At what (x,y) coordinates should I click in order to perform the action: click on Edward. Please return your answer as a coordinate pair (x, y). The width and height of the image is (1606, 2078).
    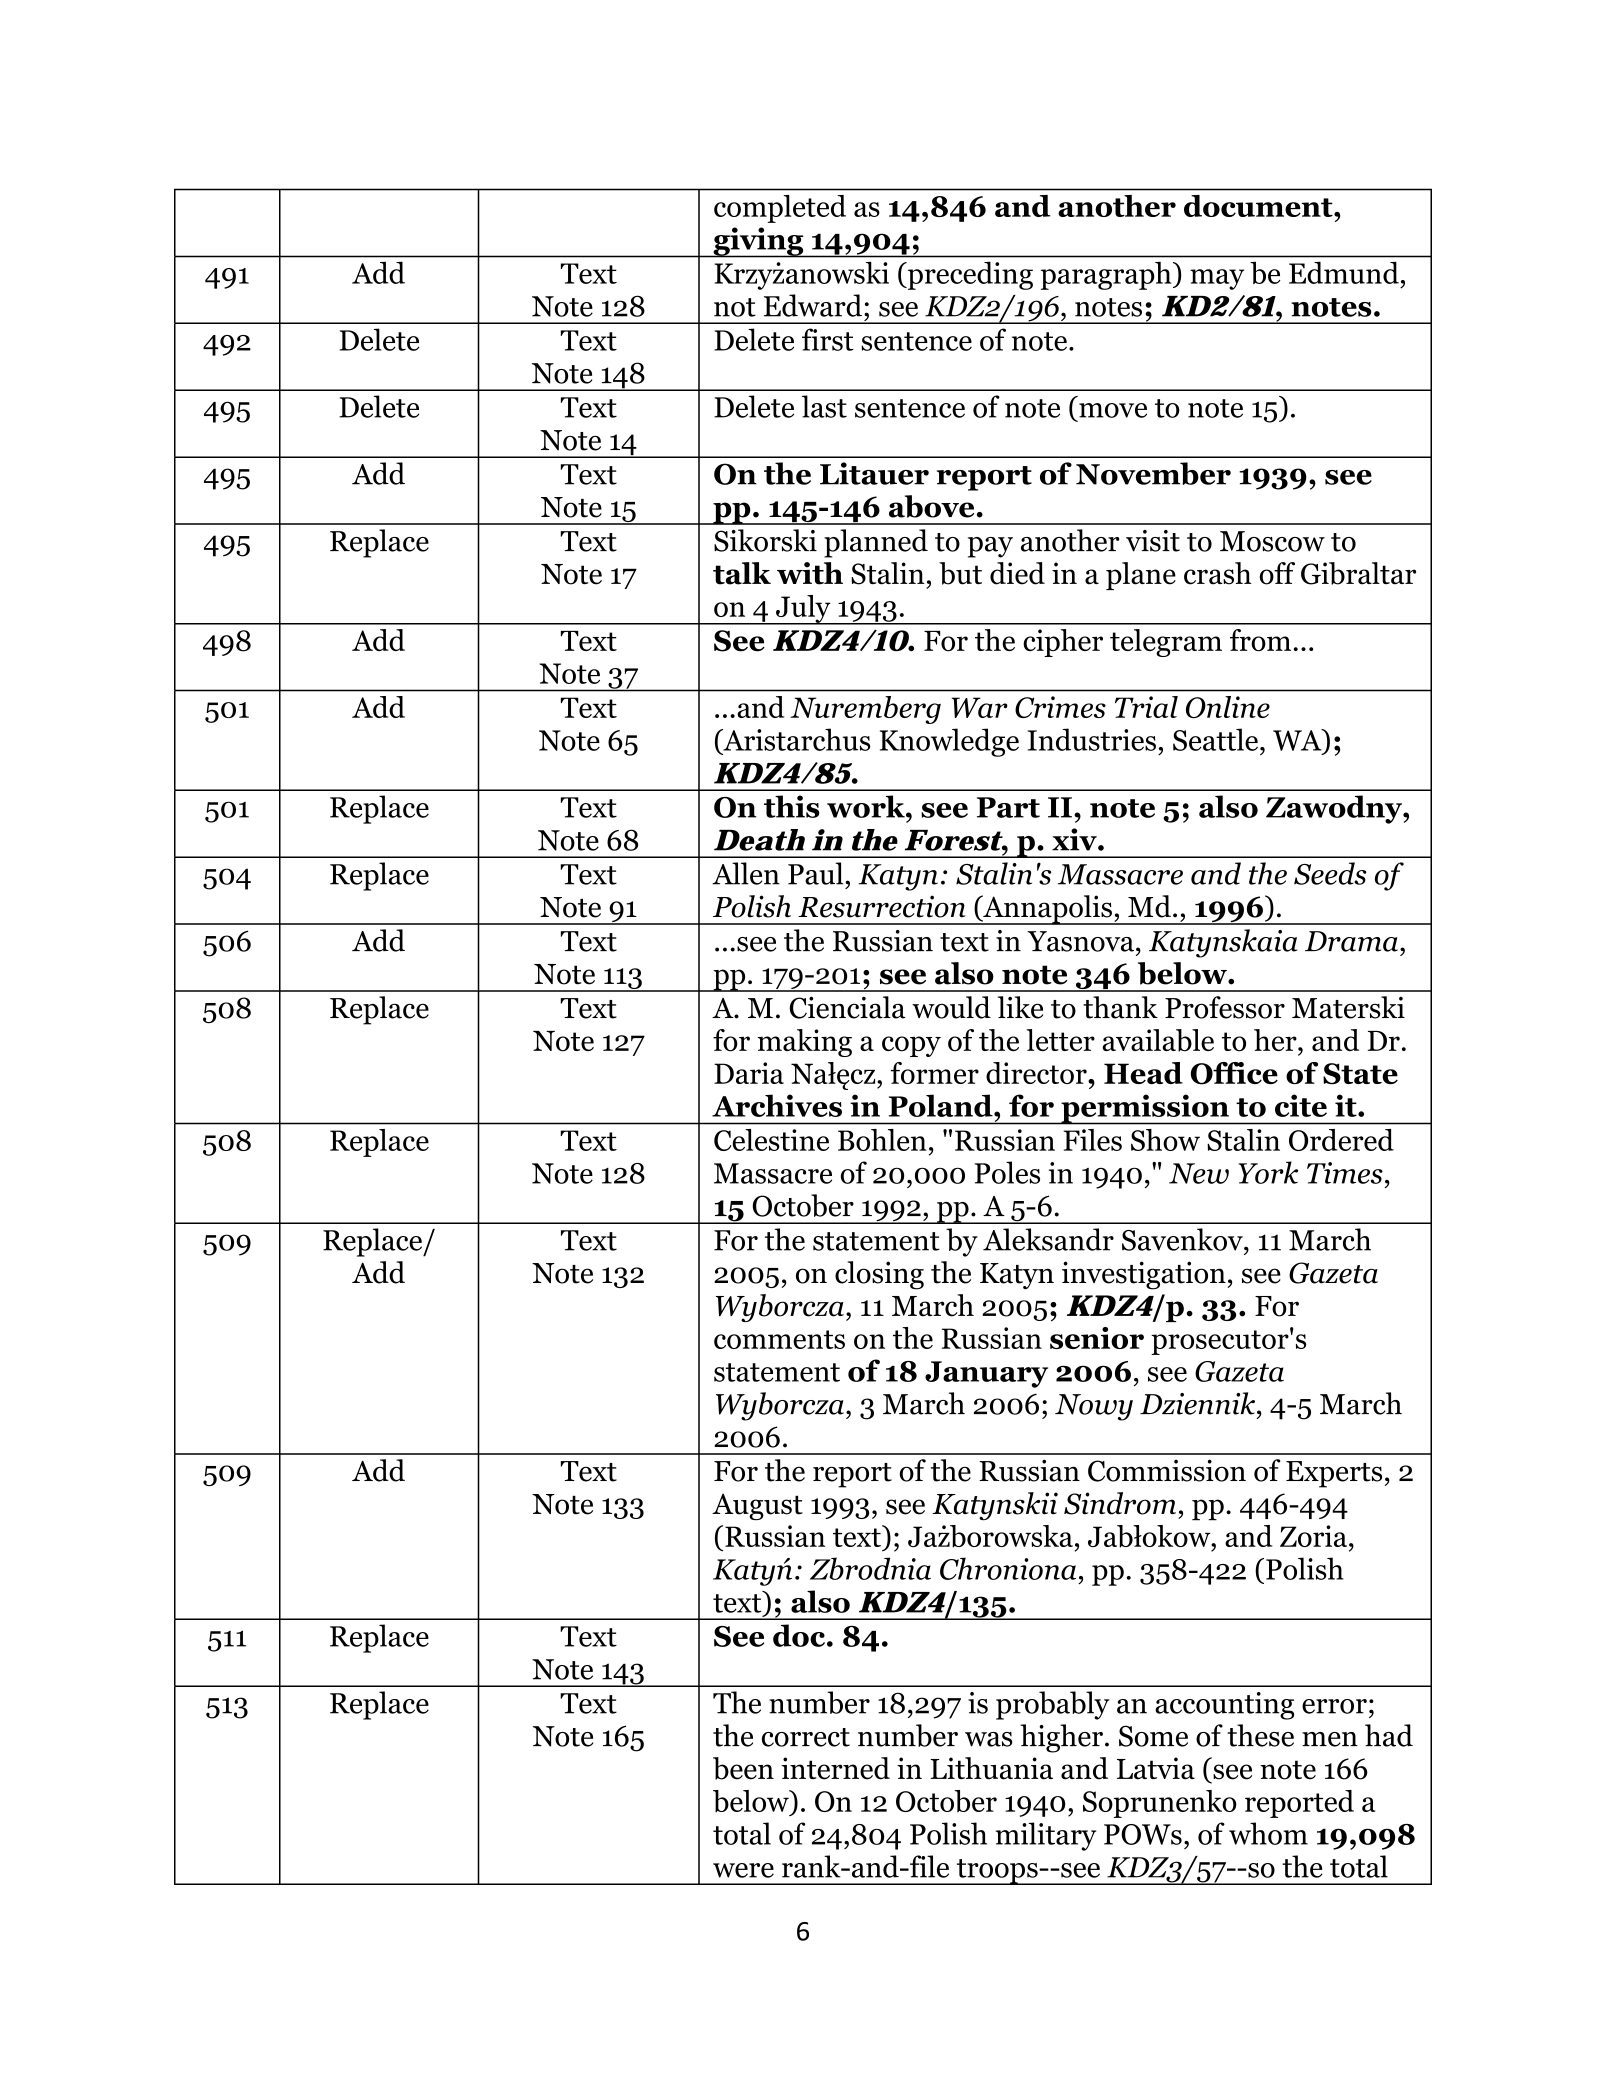
    Looking at the image, I should click on (813, 305).
